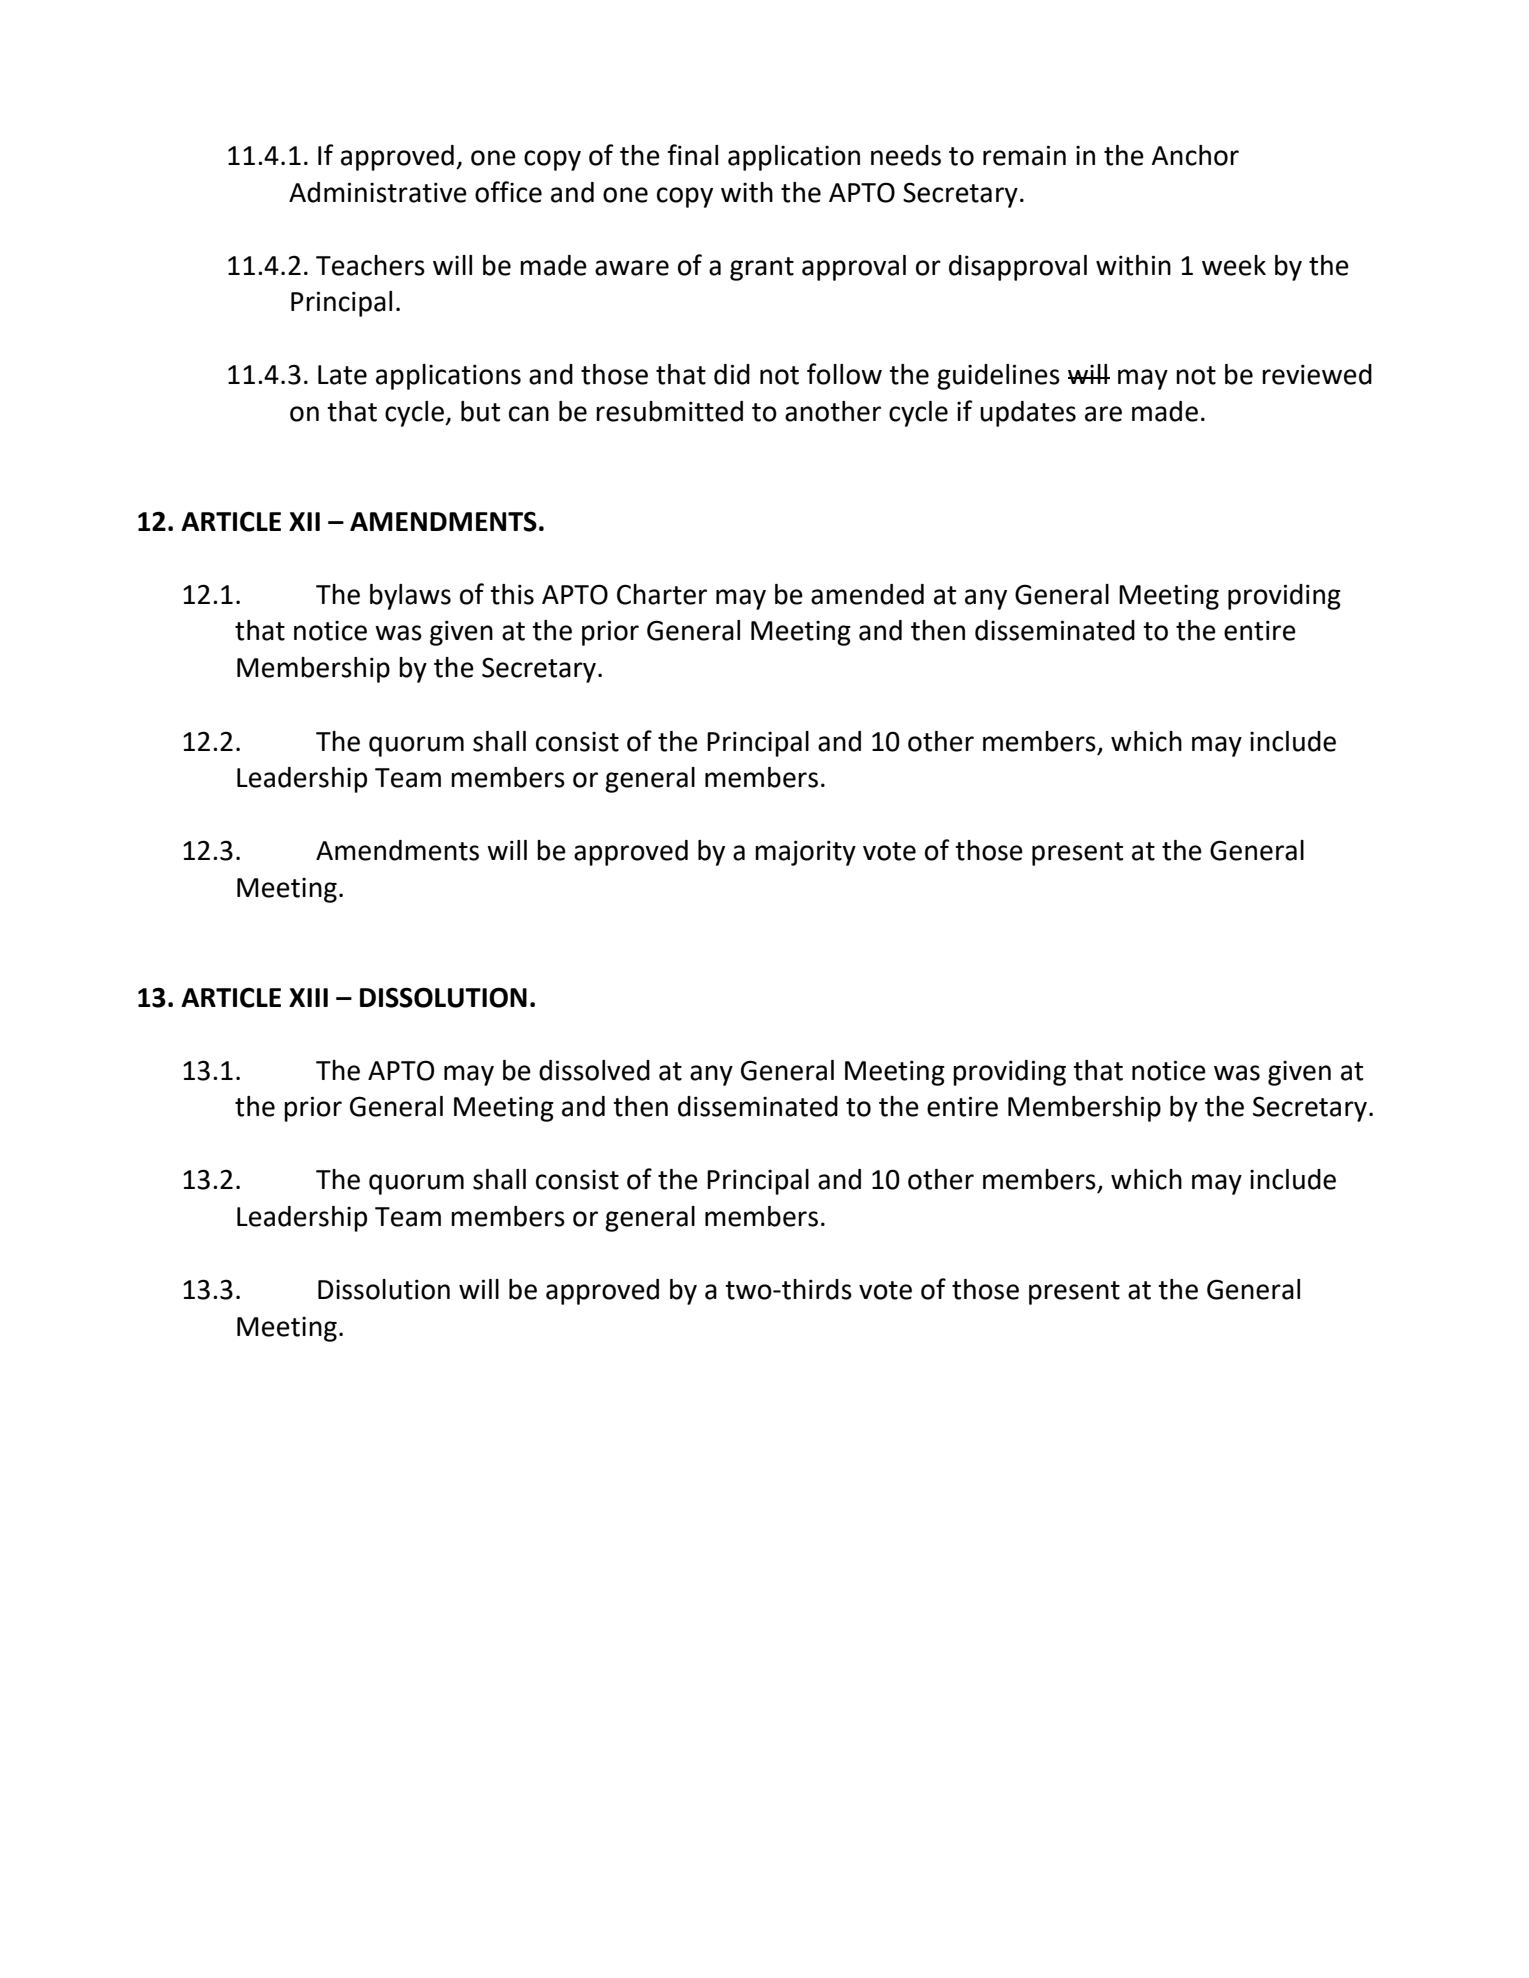  I want to click on XIII, so click(308, 997).
